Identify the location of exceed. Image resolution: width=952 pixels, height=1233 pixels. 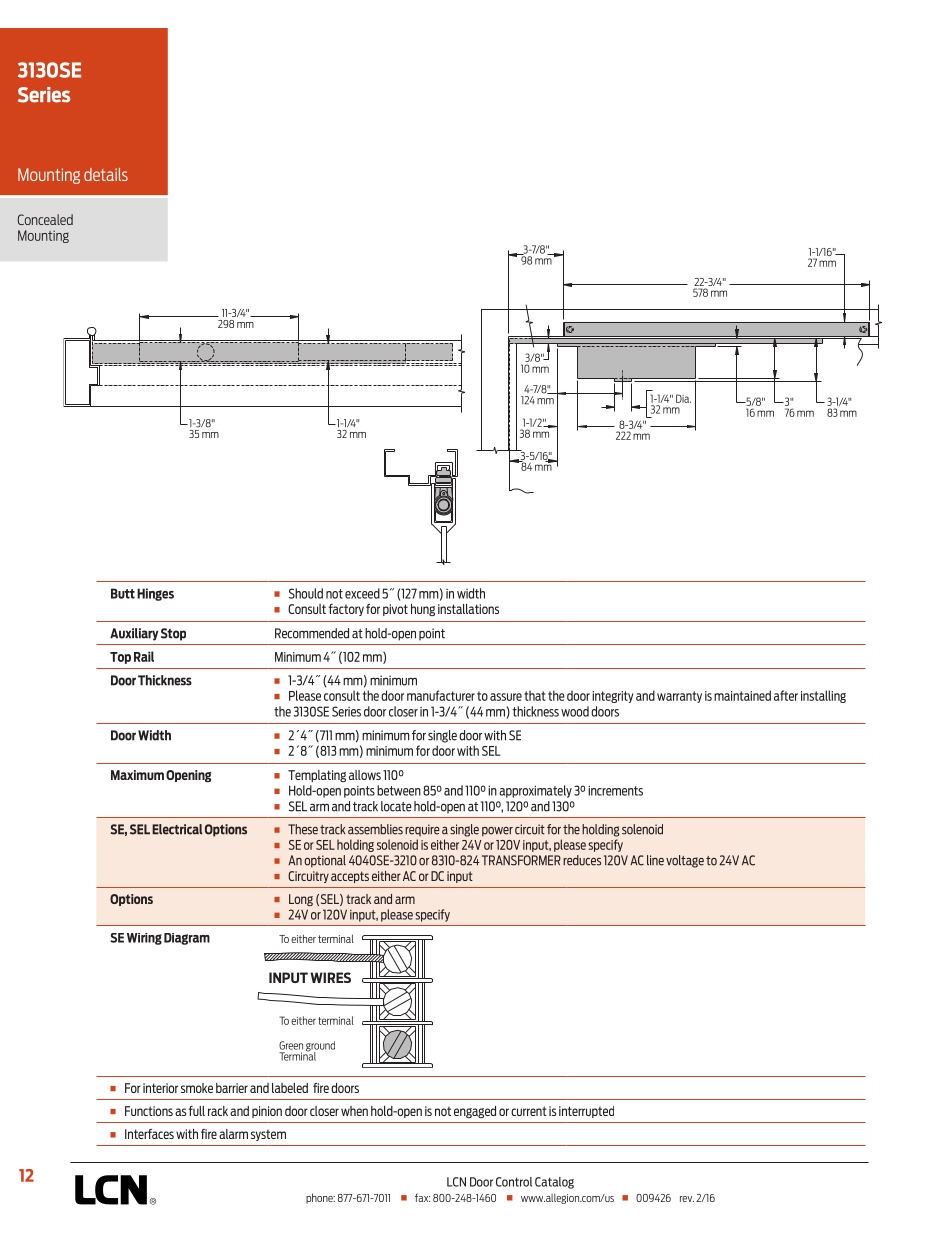
(362, 593).
